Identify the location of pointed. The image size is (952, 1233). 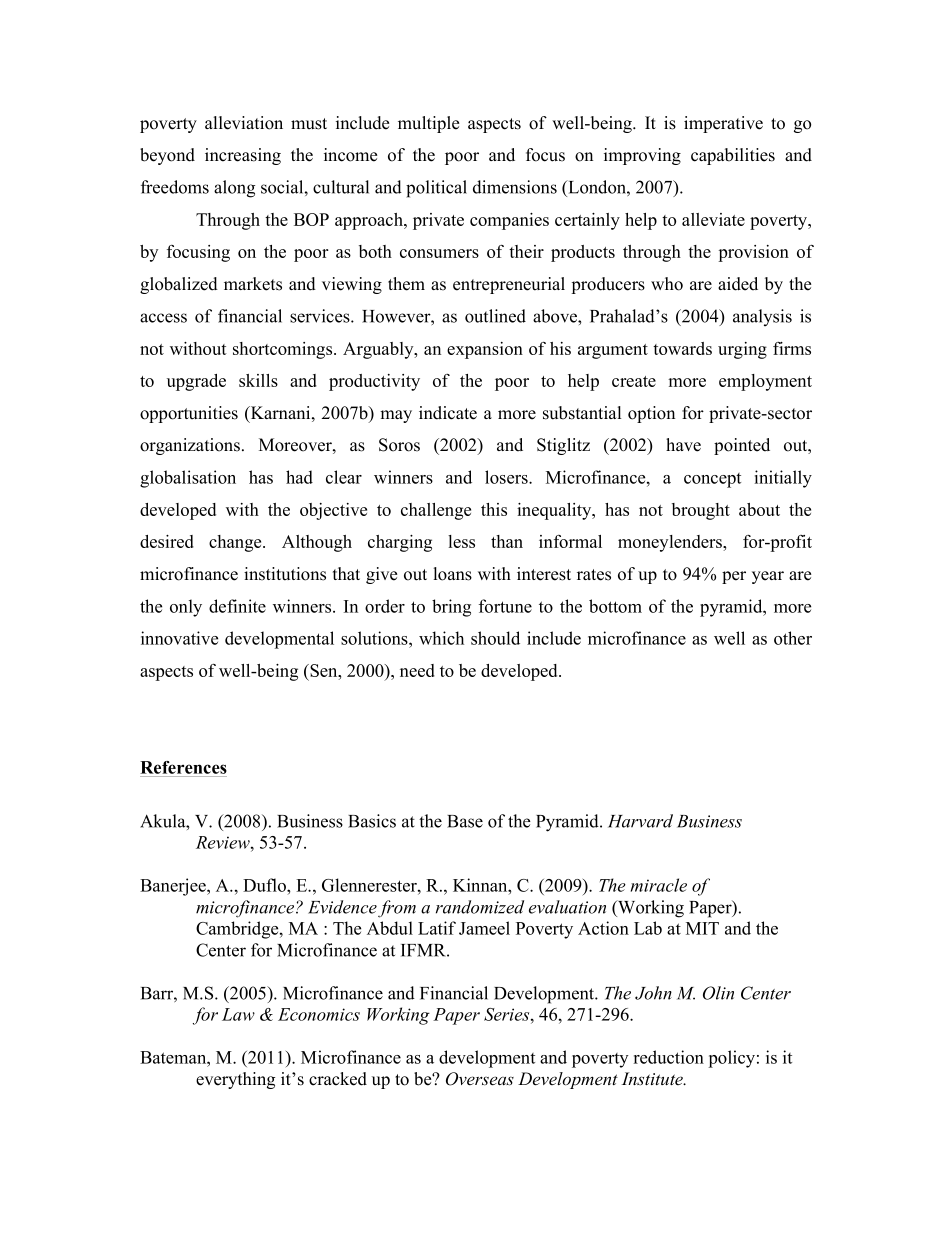
(742, 446).
